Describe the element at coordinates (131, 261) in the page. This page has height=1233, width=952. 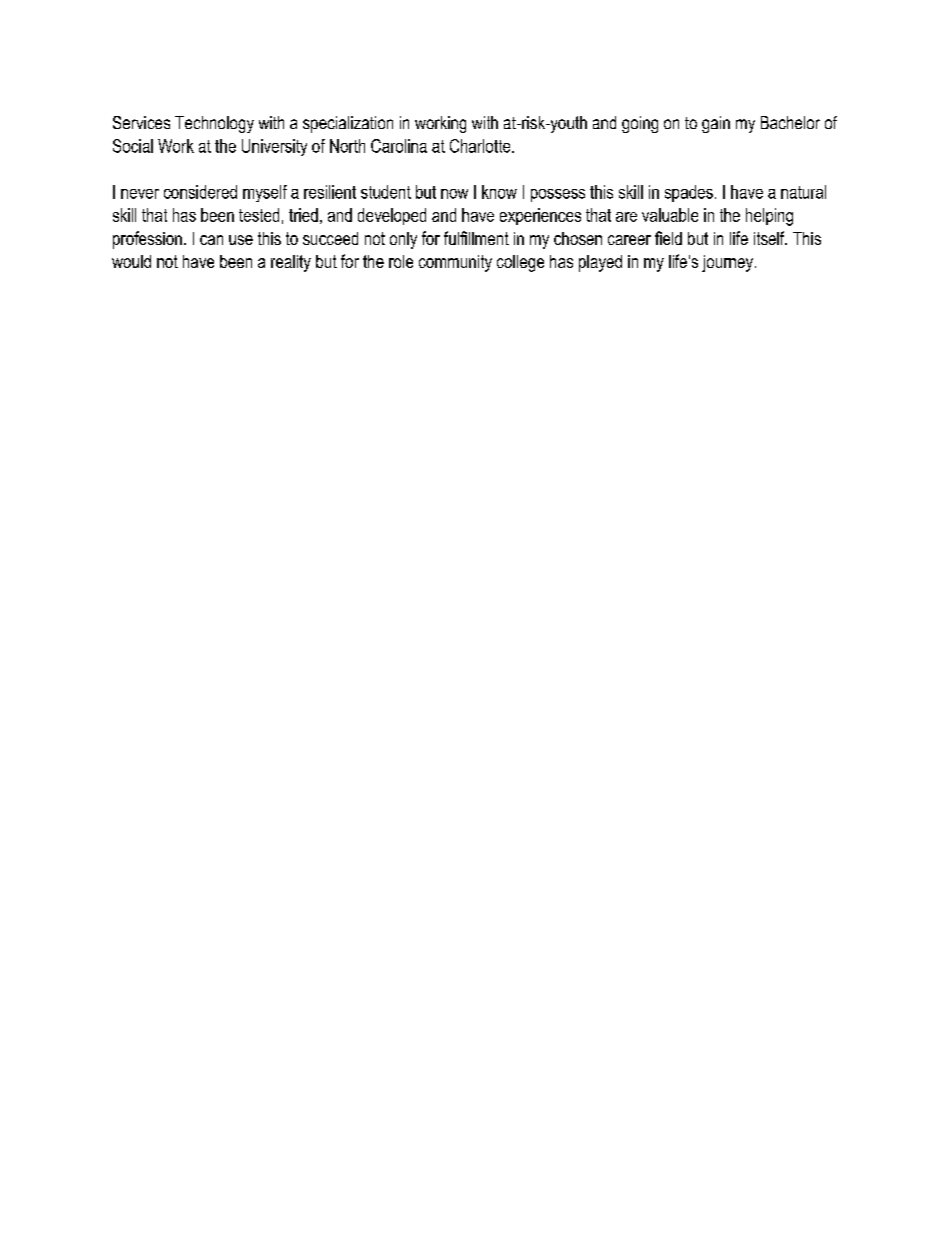
I see `would` at that location.
